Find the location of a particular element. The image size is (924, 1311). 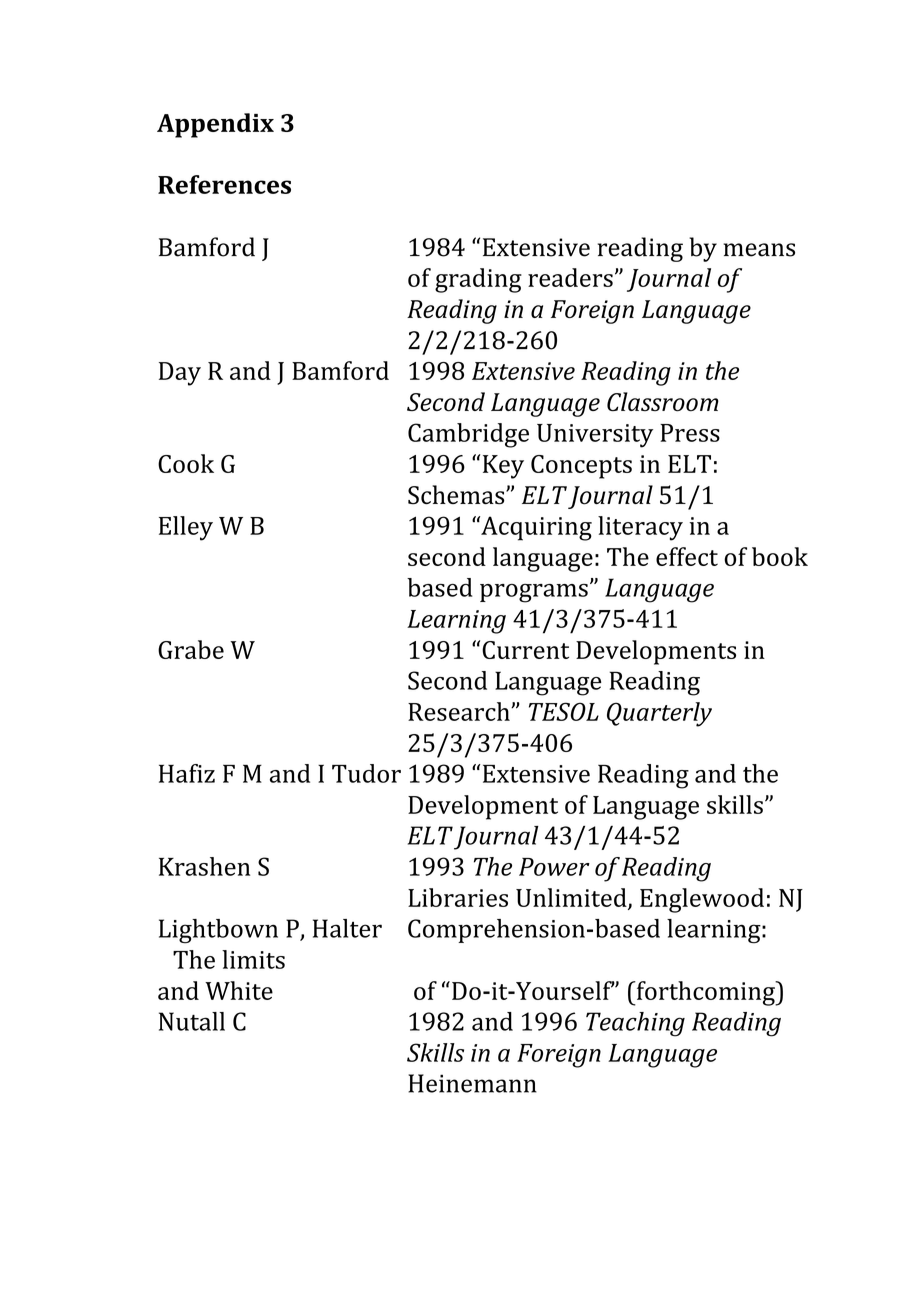

Cook is located at coordinates (186, 463).
